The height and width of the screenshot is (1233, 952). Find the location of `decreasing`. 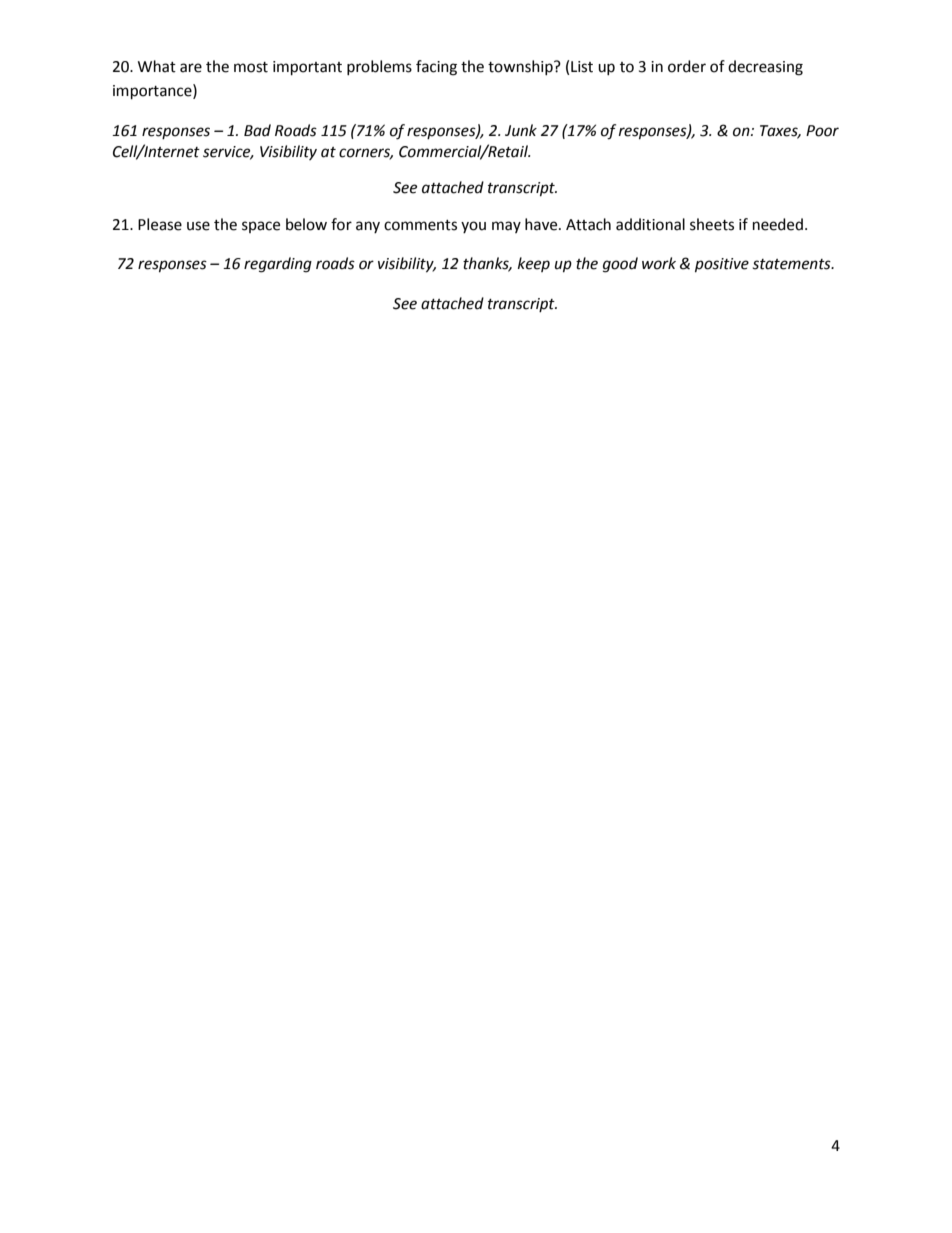

decreasing is located at coordinates (765, 68).
